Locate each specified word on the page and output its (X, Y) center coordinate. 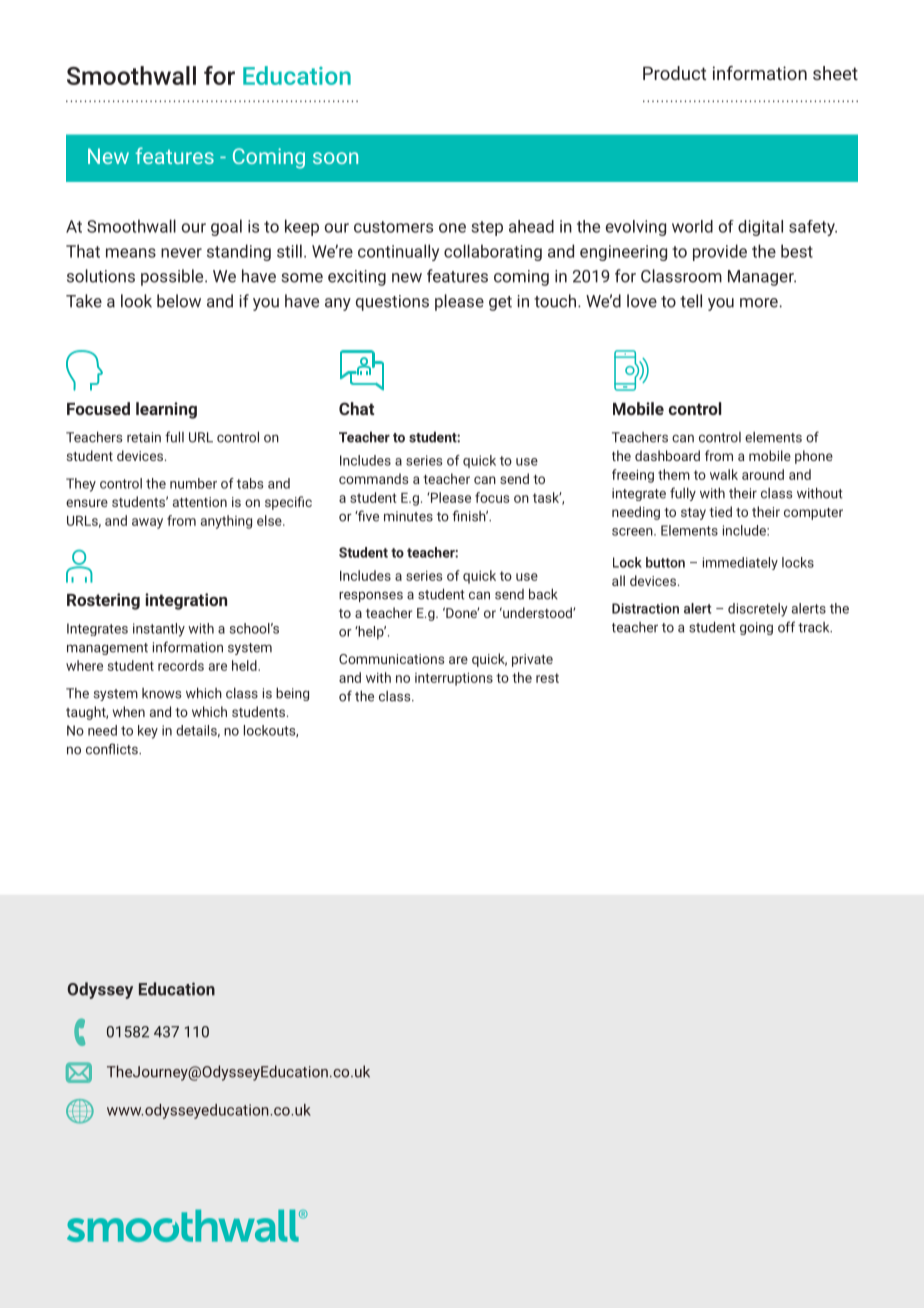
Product (674, 73)
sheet (835, 73)
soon (335, 158)
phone (814, 457)
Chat (356, 408)
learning (166, 410)
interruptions (454, 679)
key (148, 732)
